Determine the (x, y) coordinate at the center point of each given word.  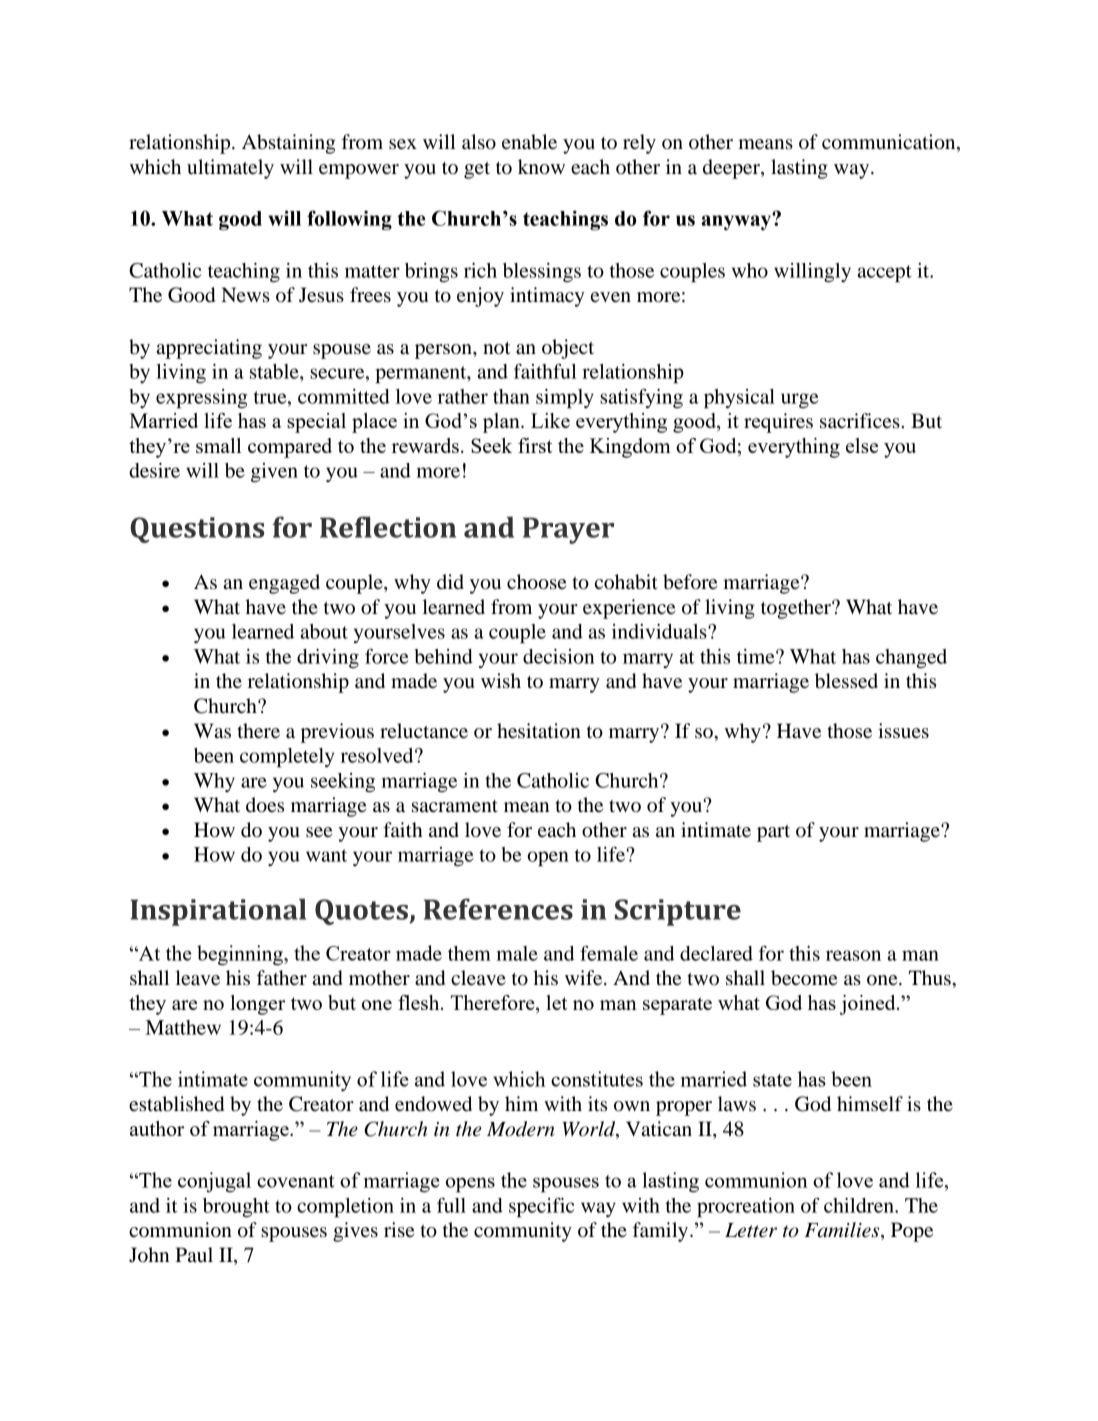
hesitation (539, 731)
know (541, 167)
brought (236, 1208)
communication (890, 143)
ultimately (230, 169)
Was (212, 731)
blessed (846, 681)
